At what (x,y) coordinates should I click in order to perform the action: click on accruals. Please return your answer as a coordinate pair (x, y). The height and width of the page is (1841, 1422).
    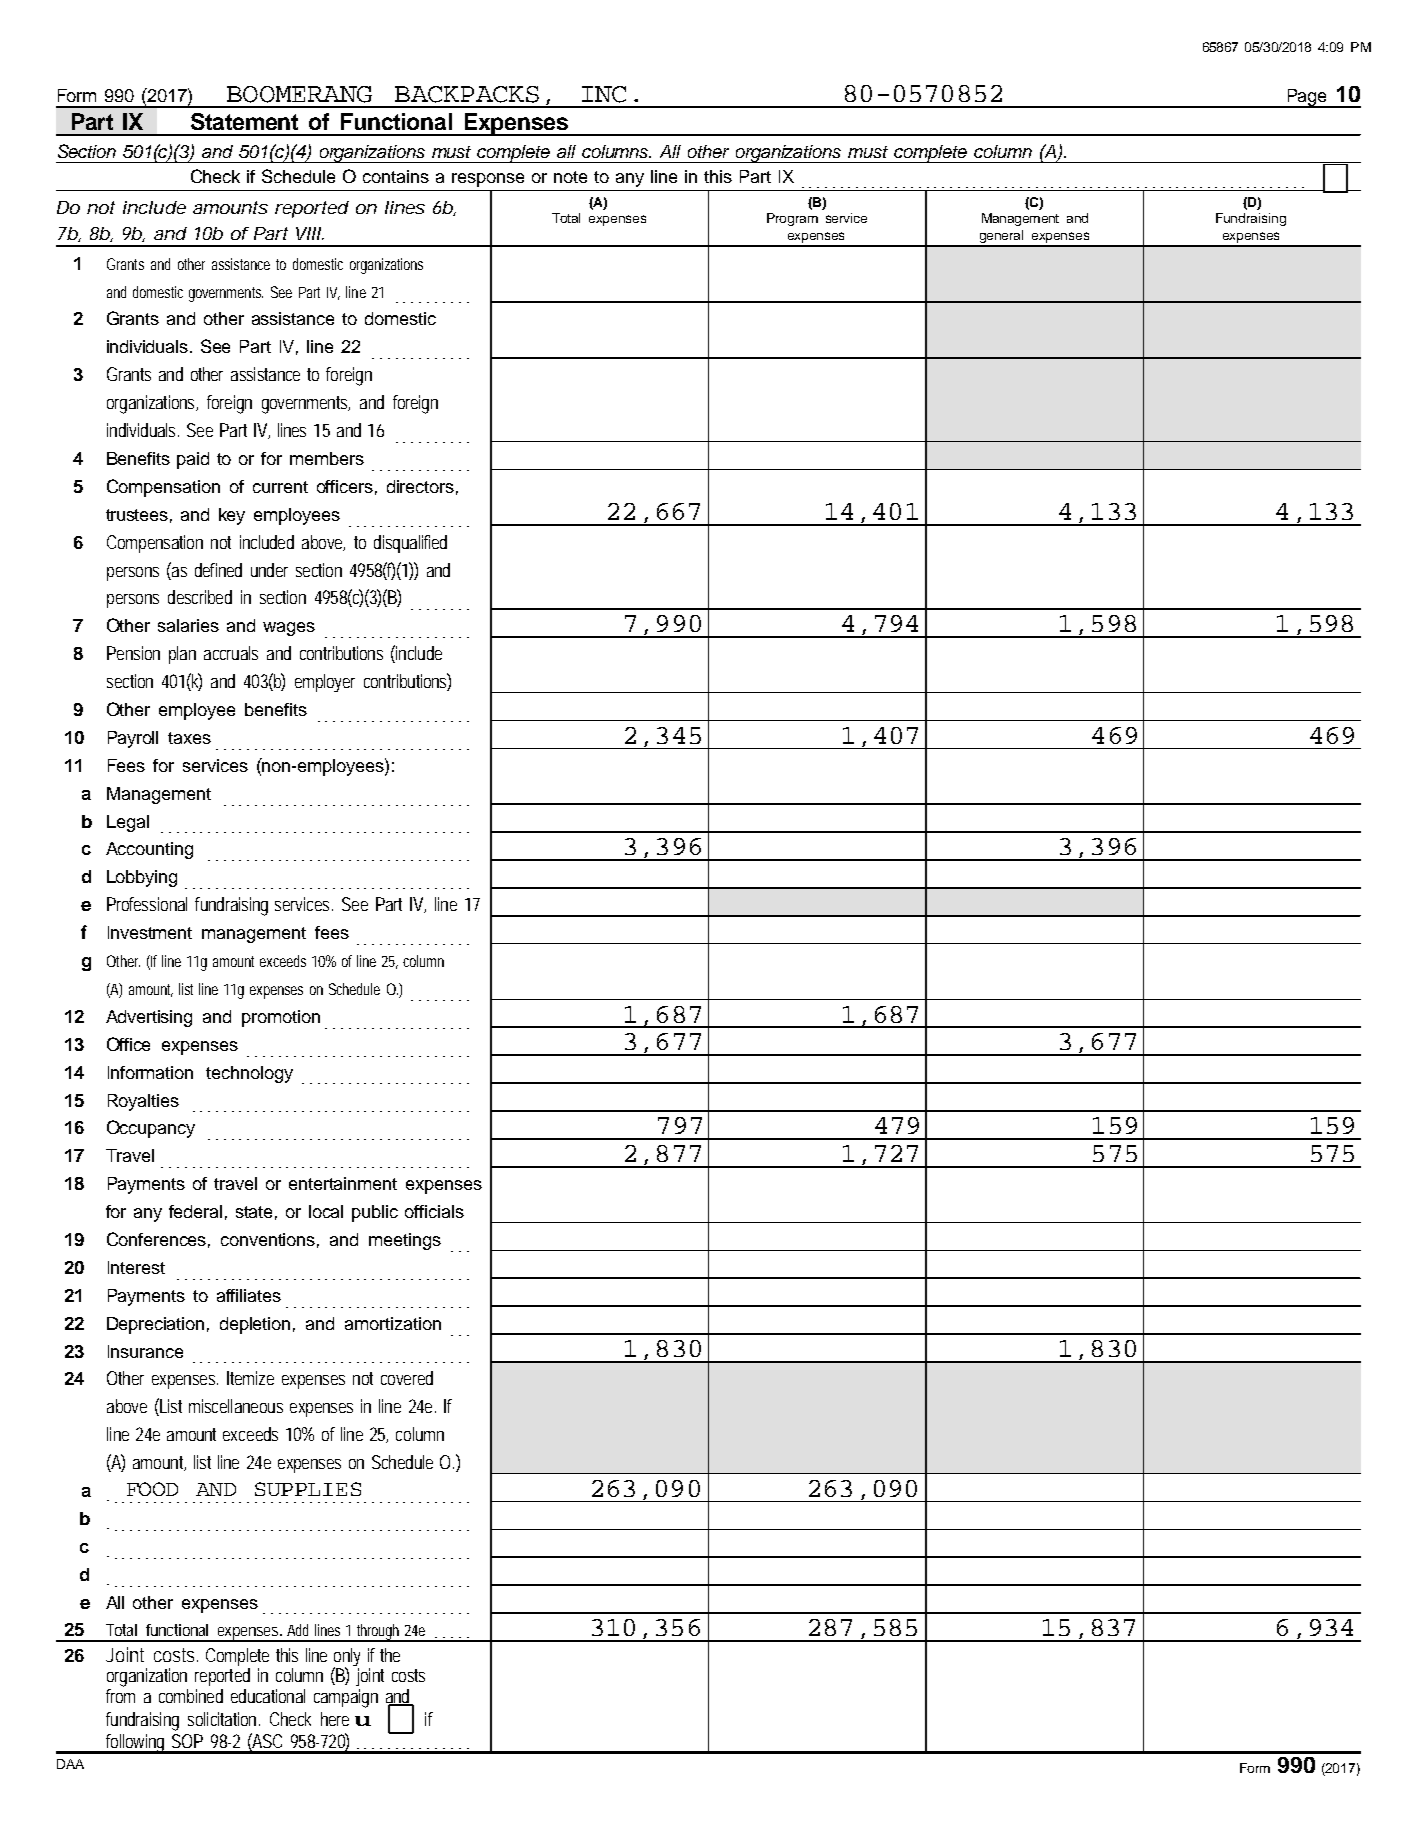
    Looking at the image, I should click on (231, 653).
